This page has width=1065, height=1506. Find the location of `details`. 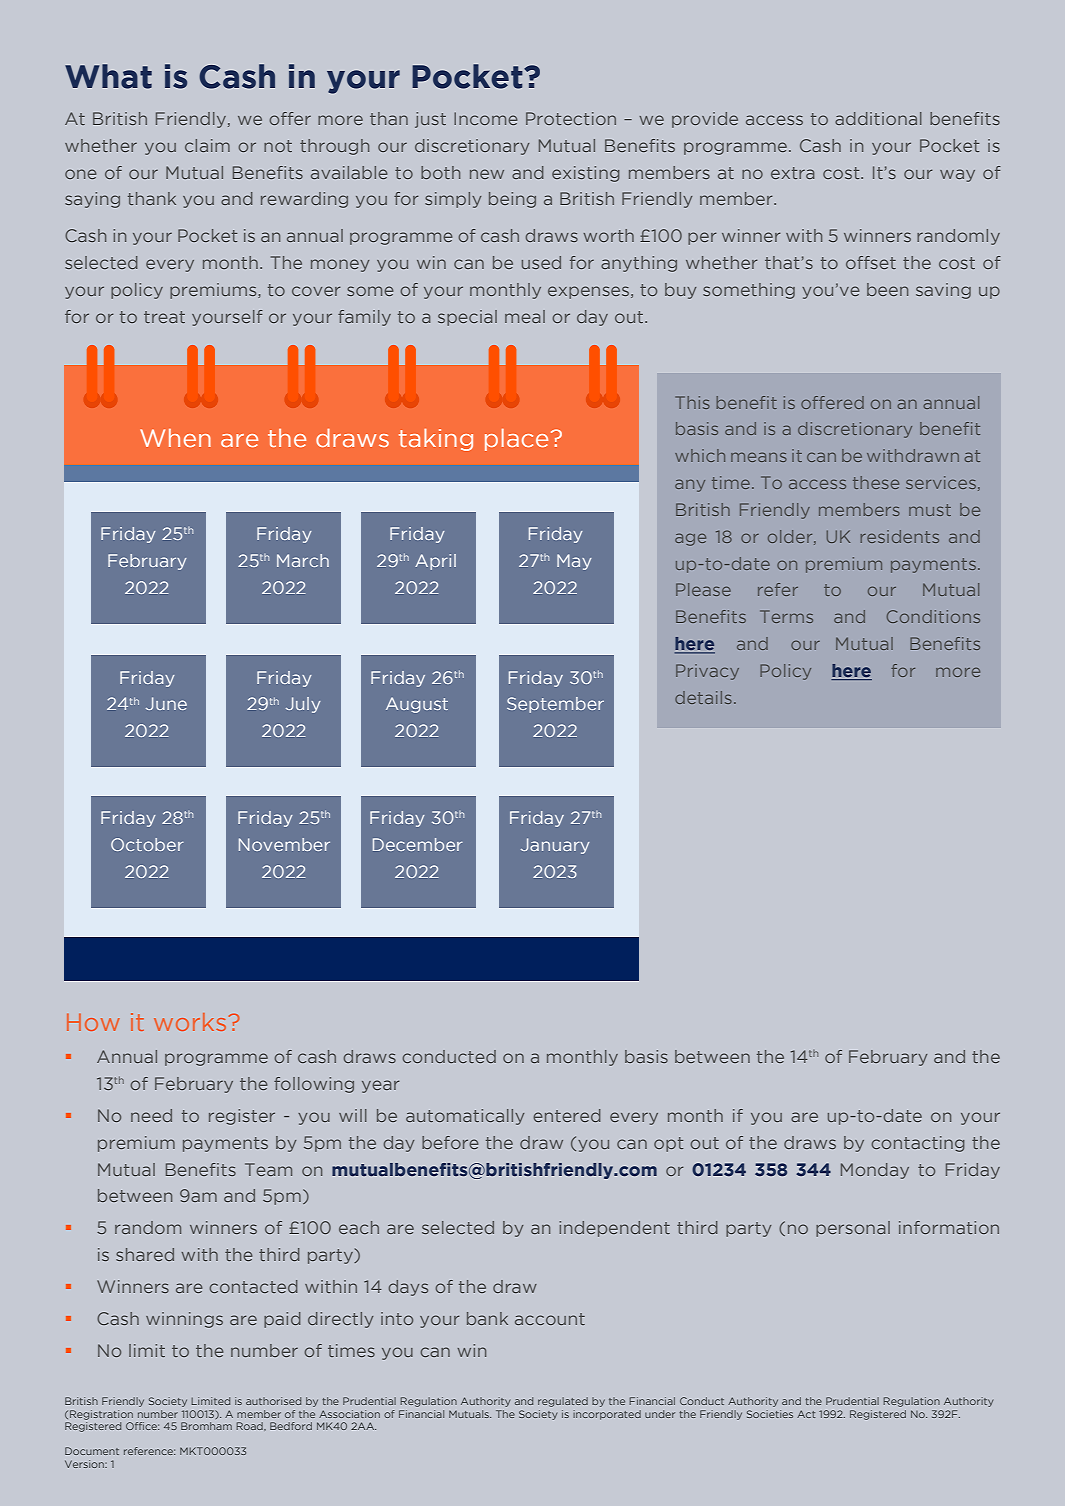

details is located at coordinates (703, 697).
